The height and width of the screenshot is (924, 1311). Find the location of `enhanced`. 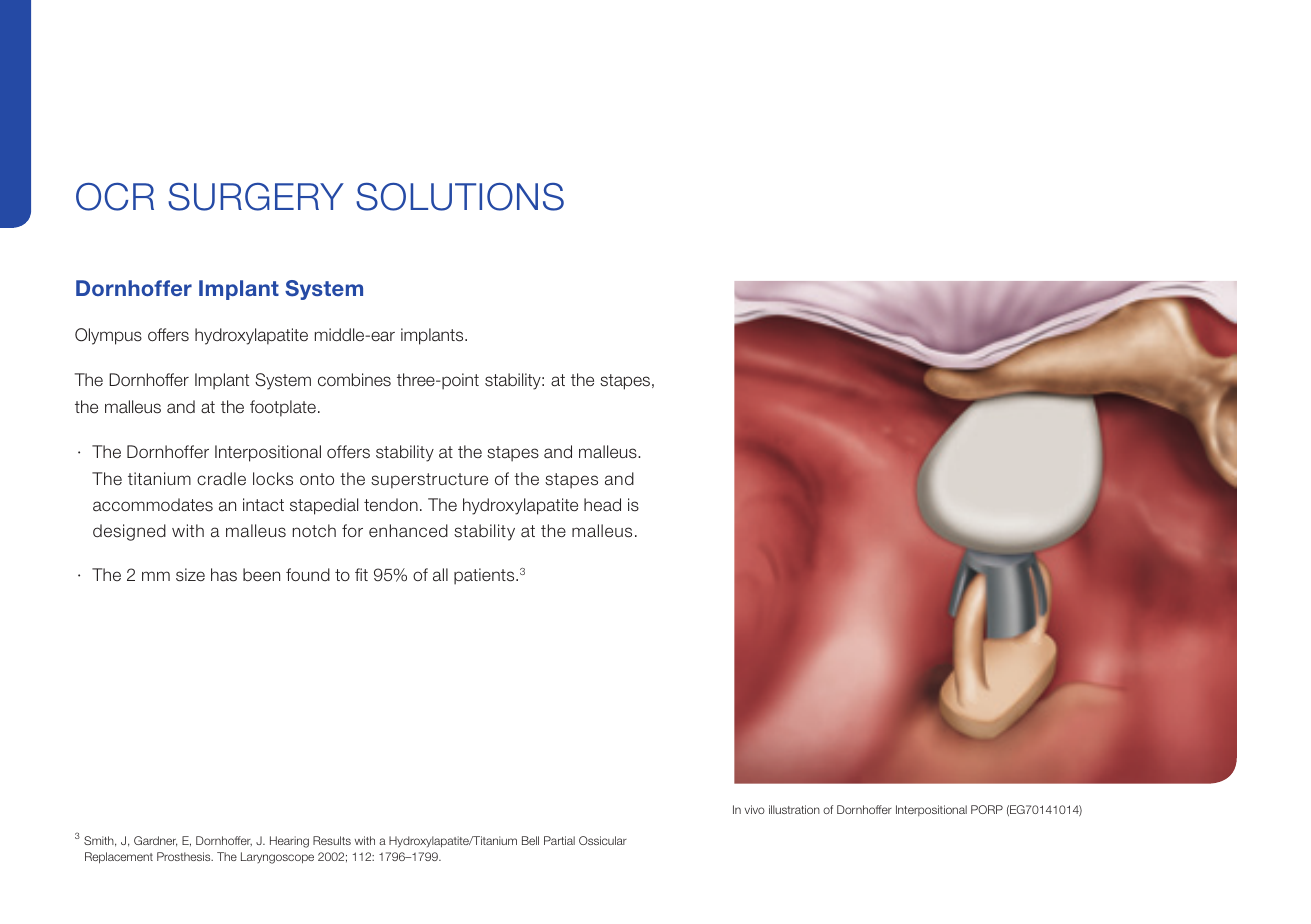

enhanced is located at coordinates (408, 531).
